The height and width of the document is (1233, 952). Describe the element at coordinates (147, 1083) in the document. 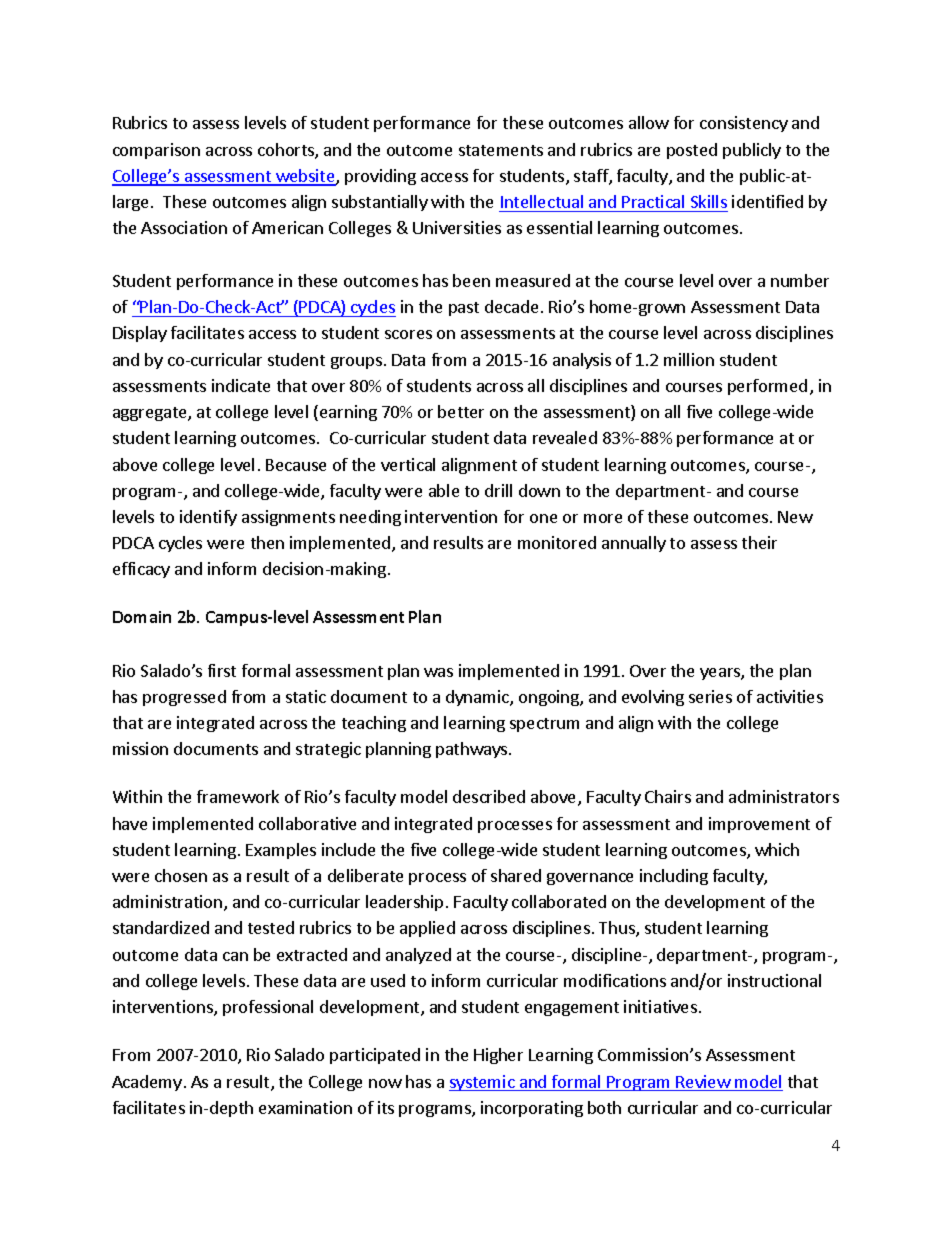

I see `Academy` at that location.
